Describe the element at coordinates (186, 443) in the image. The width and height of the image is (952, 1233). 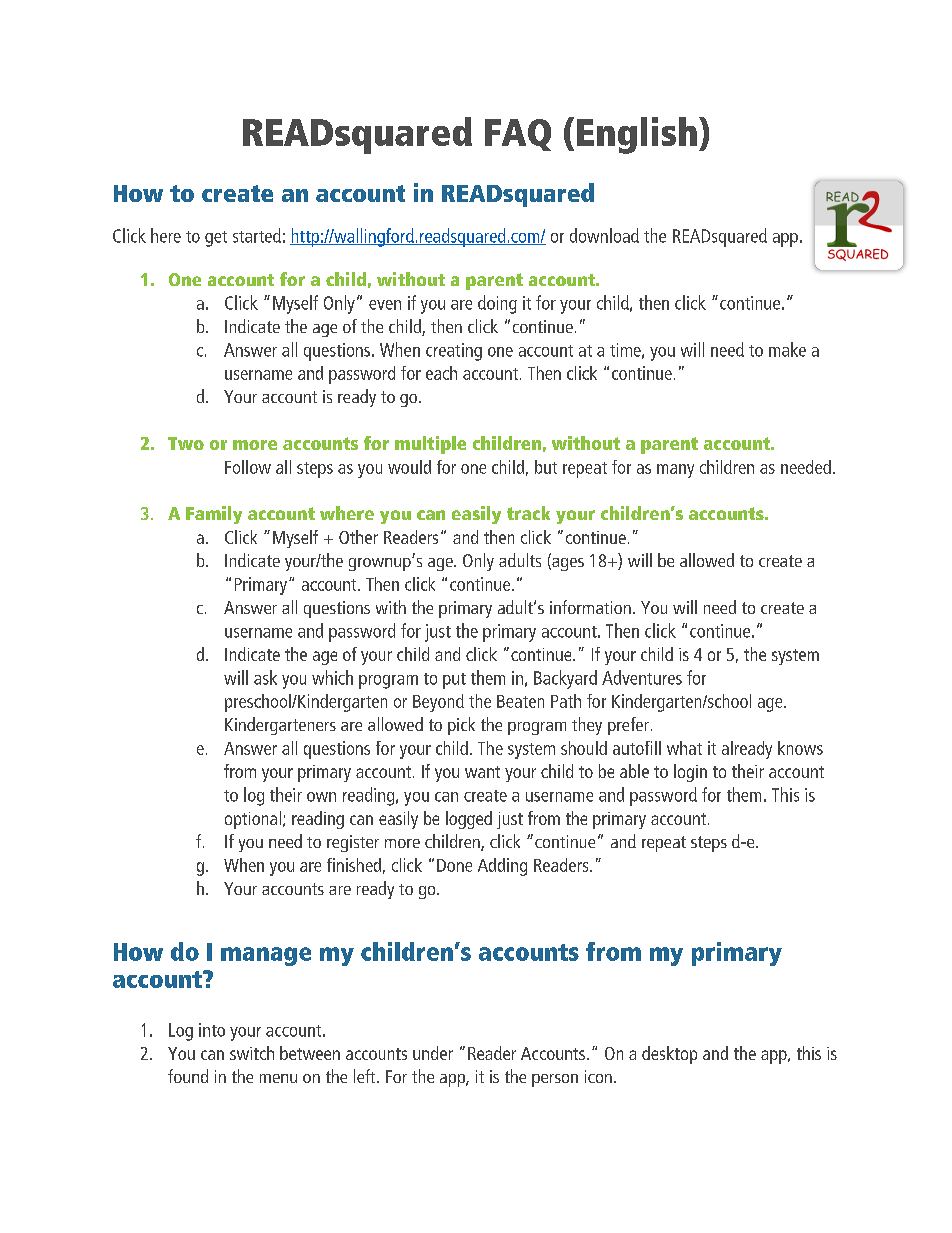
I see `Two` at that location.
